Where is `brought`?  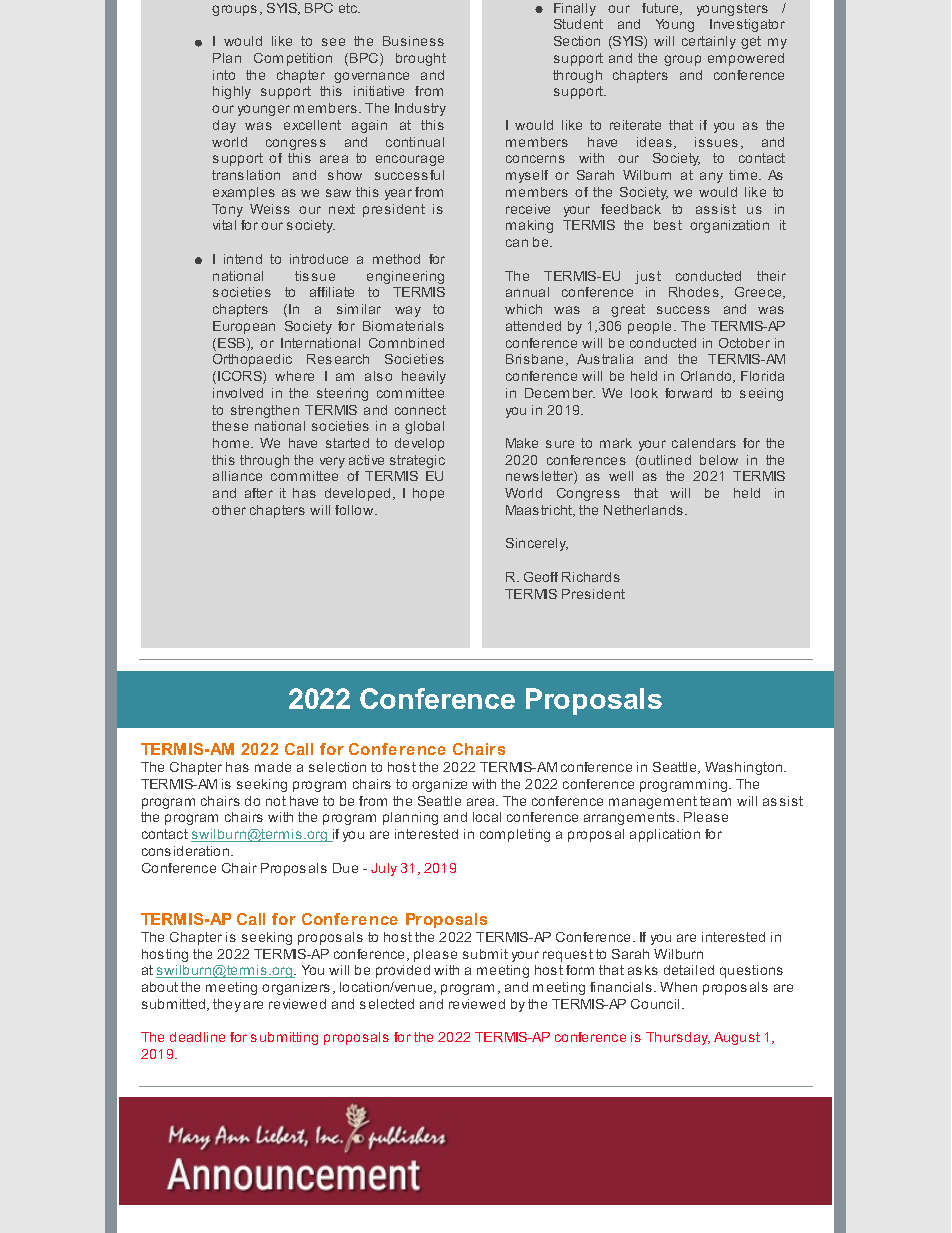 brought is located at coordinates (421, 59).
